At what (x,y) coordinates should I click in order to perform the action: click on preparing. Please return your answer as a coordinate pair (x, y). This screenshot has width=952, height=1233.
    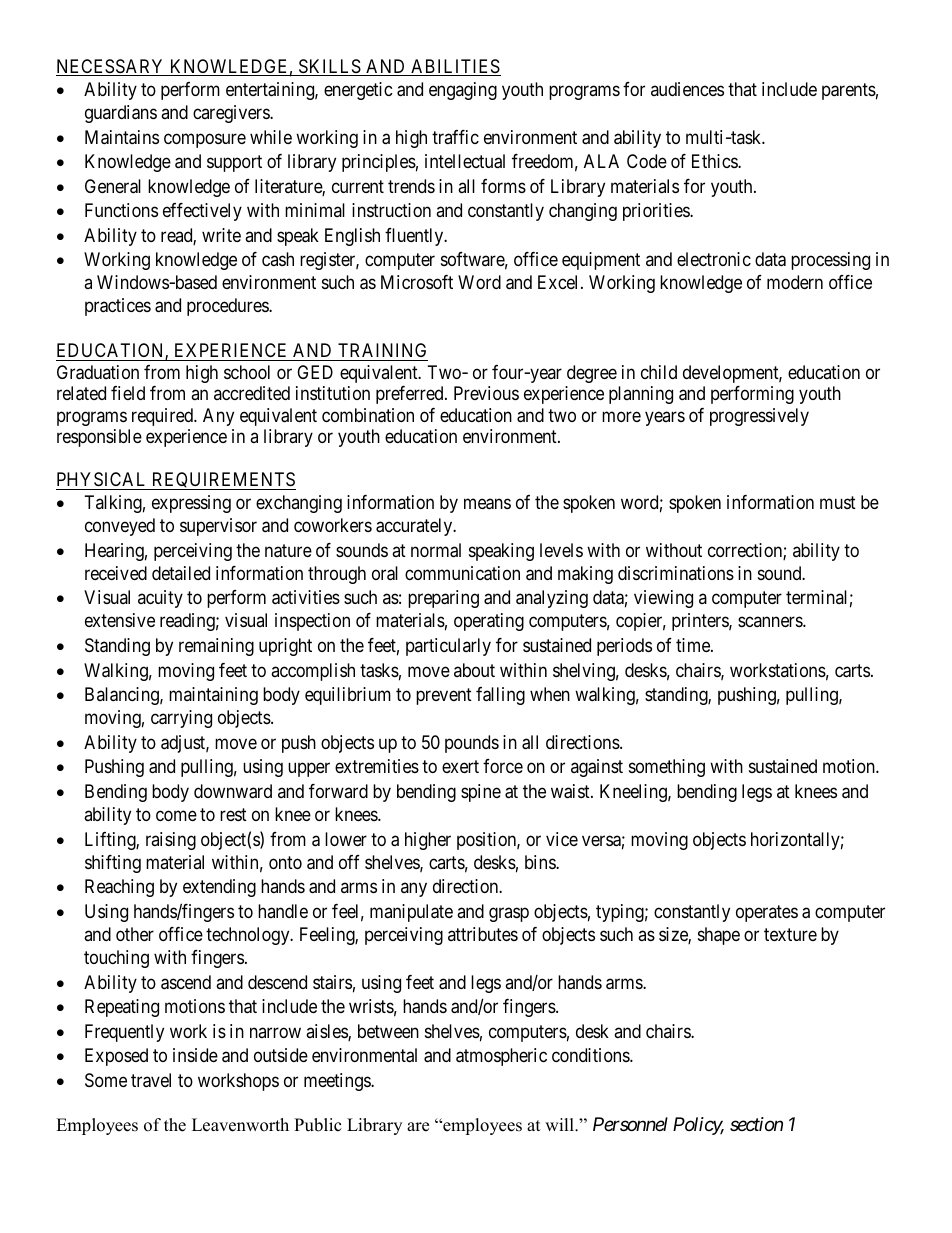
    Looking at the image, I should click on (443, 599).
